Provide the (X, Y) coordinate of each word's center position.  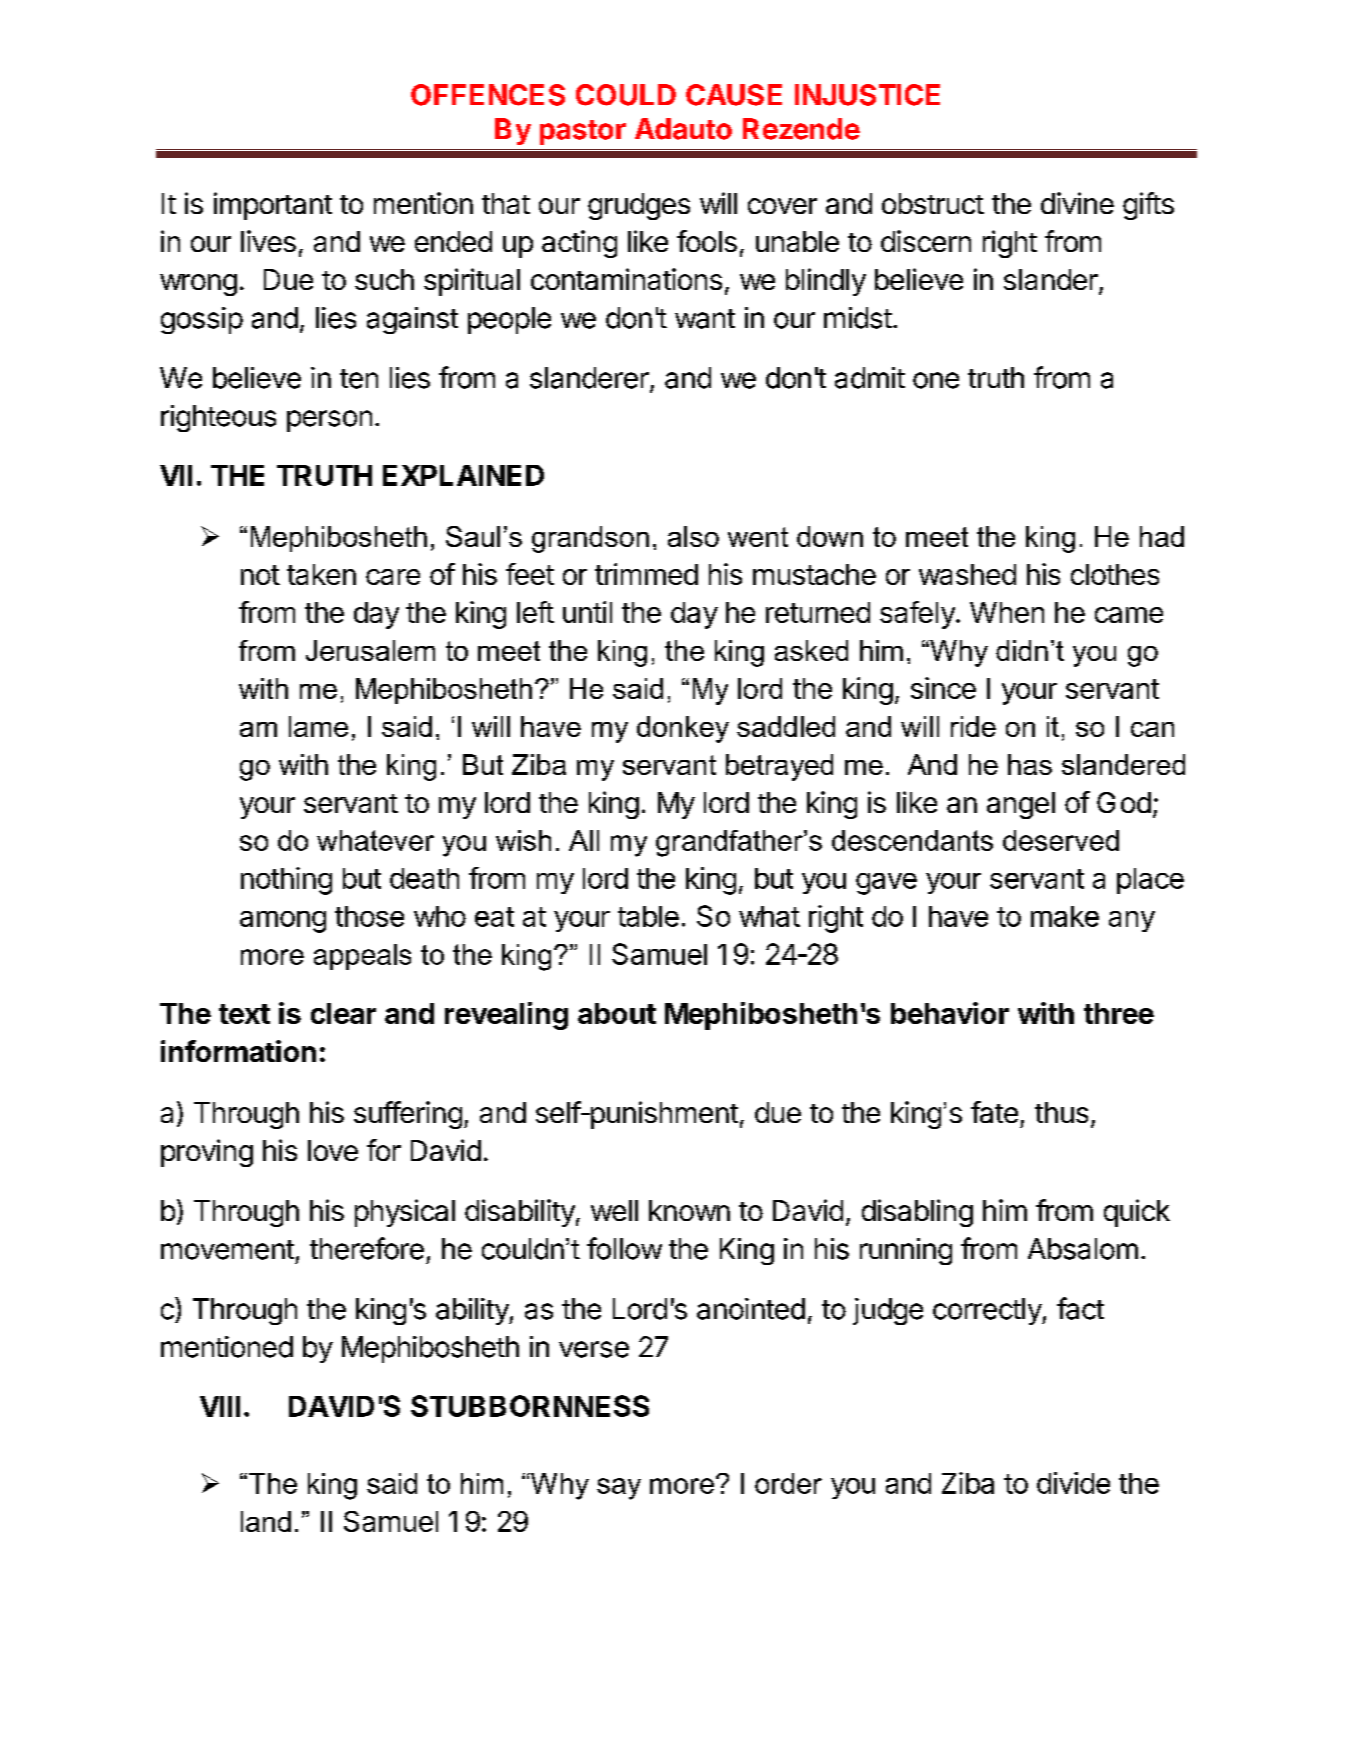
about (617, 1013)
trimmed (646, 574)
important (273, 206)
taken (321, 574)
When (1007, 612)
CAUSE (734, 95)
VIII (220, 1406)
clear (343, 1013)
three (1119, 1013)
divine (1077, 203)
